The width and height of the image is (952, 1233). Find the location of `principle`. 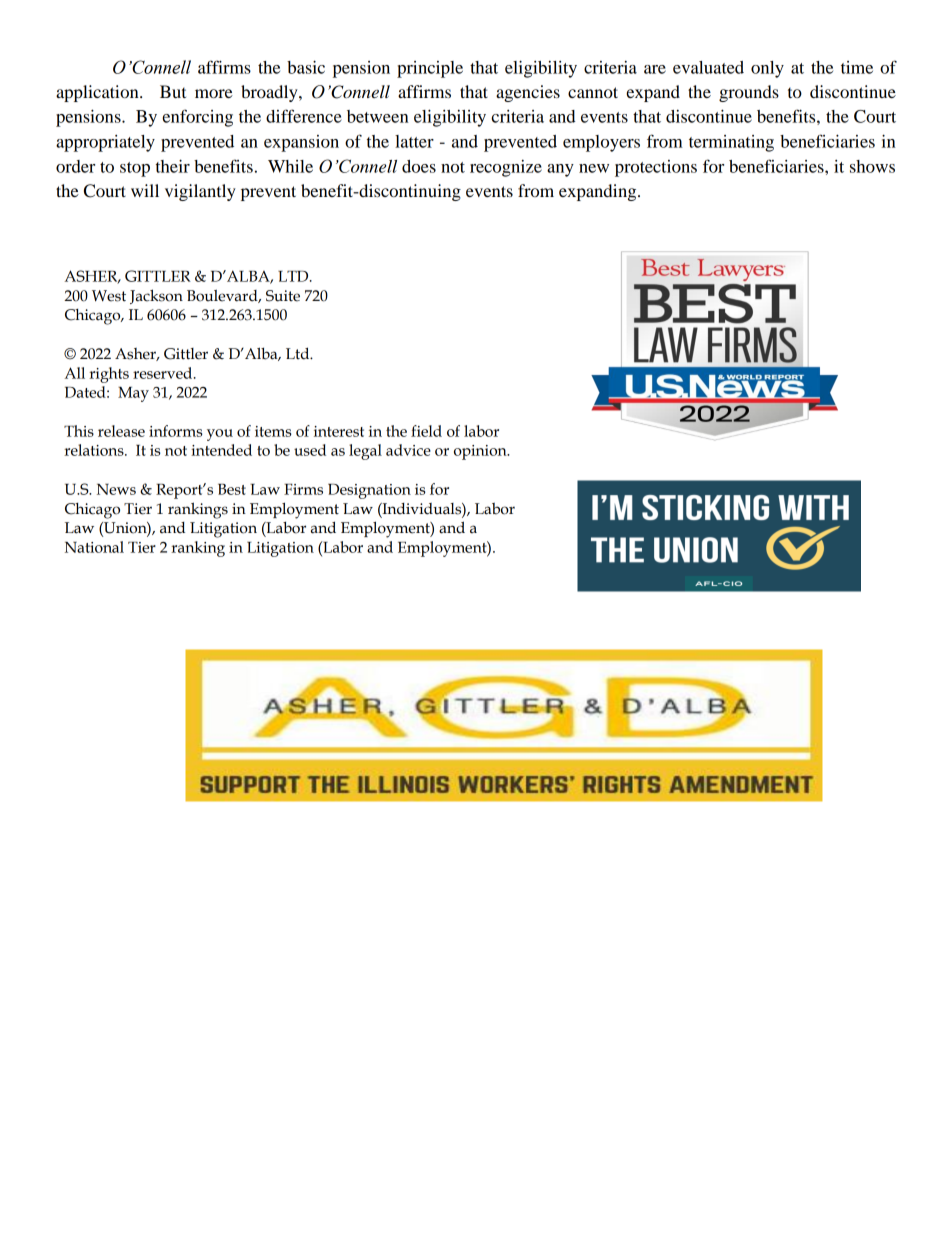

principle is located at coordinates (430, 69).
